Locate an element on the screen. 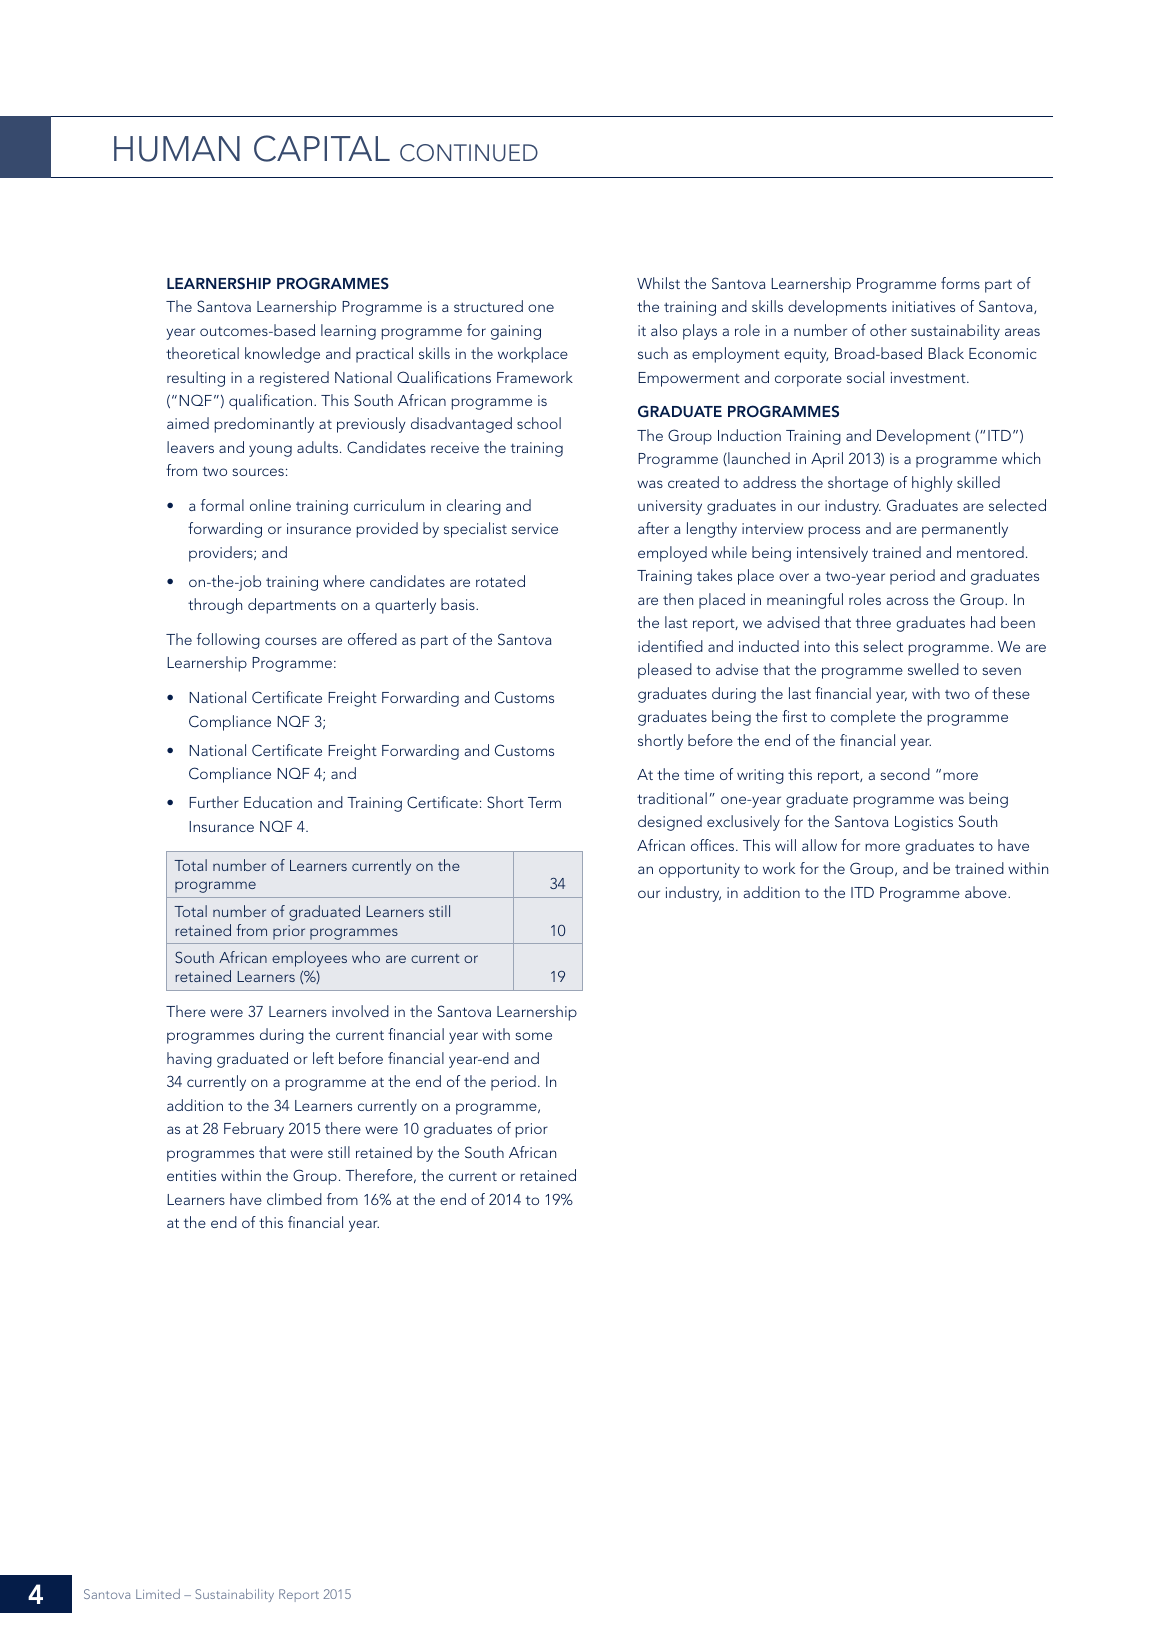  Limited is located at coordinates (158, 1594).
